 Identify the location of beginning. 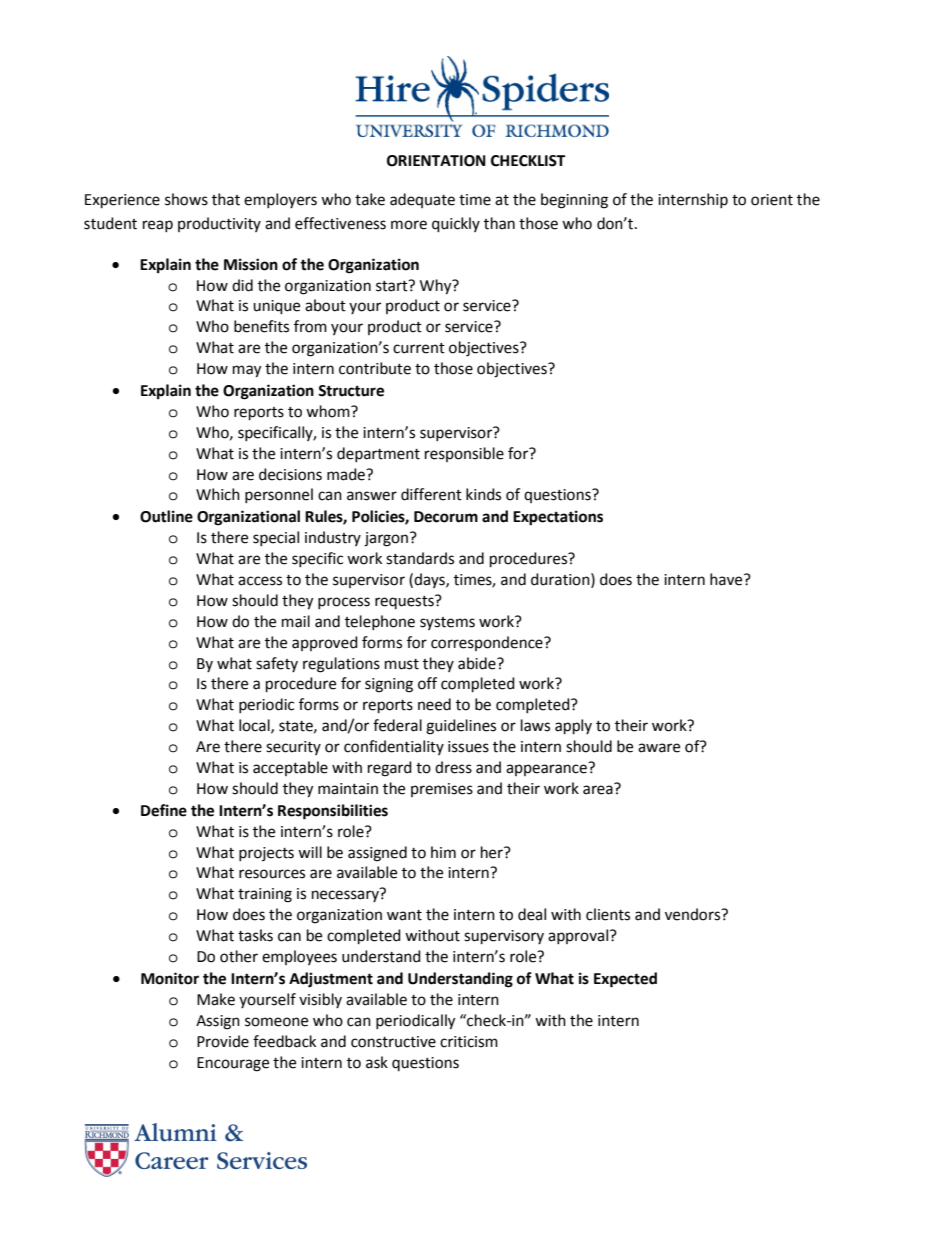
(574, 201).
